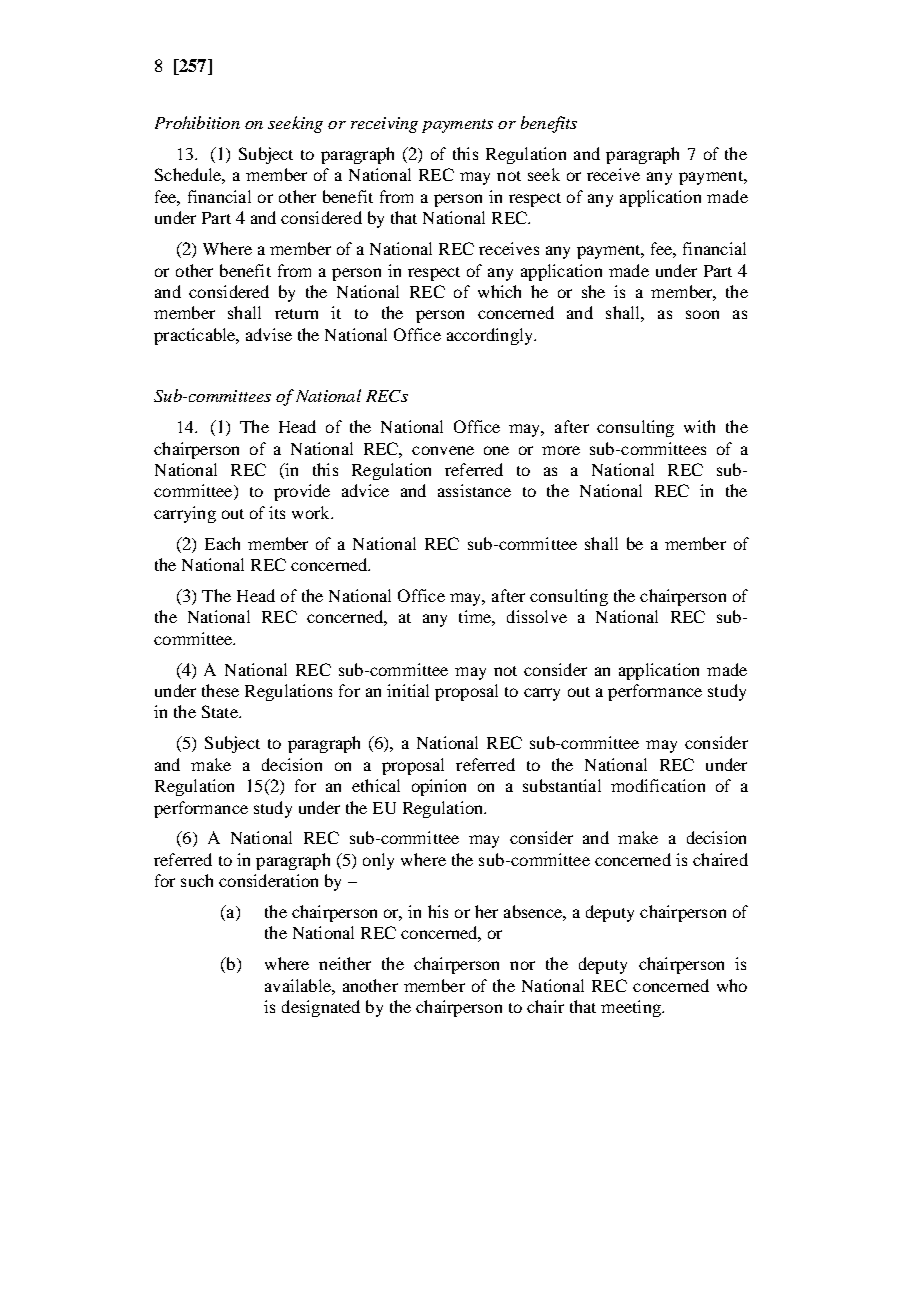  I want to click on Prohibition, so click(197, 122).
